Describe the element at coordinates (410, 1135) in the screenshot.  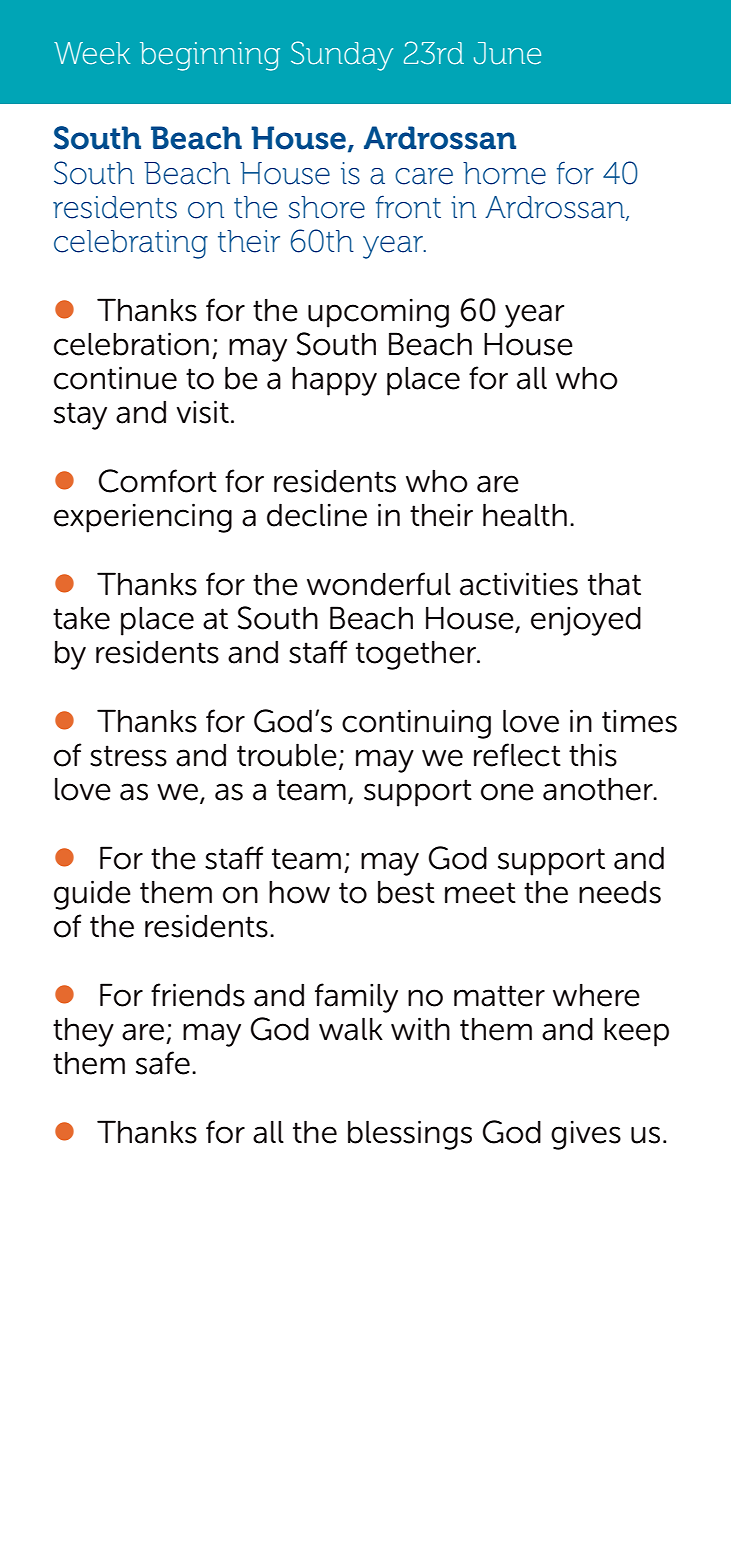
I see `blessings` at that location.
